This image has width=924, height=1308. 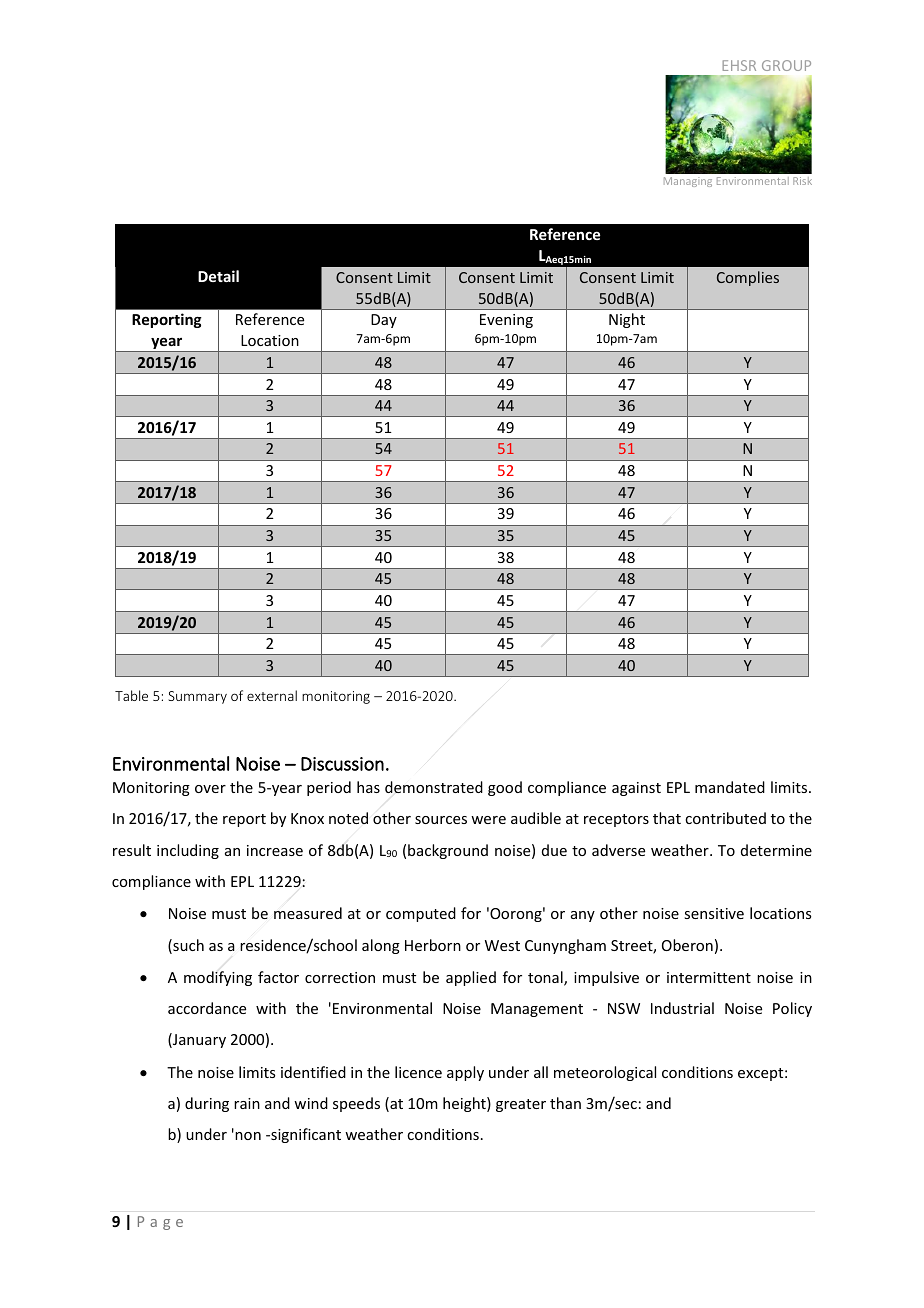 What do you see at coordinates (605, 1073) in the image?
I see `meteorological` at bounding box center [605, 1073].
